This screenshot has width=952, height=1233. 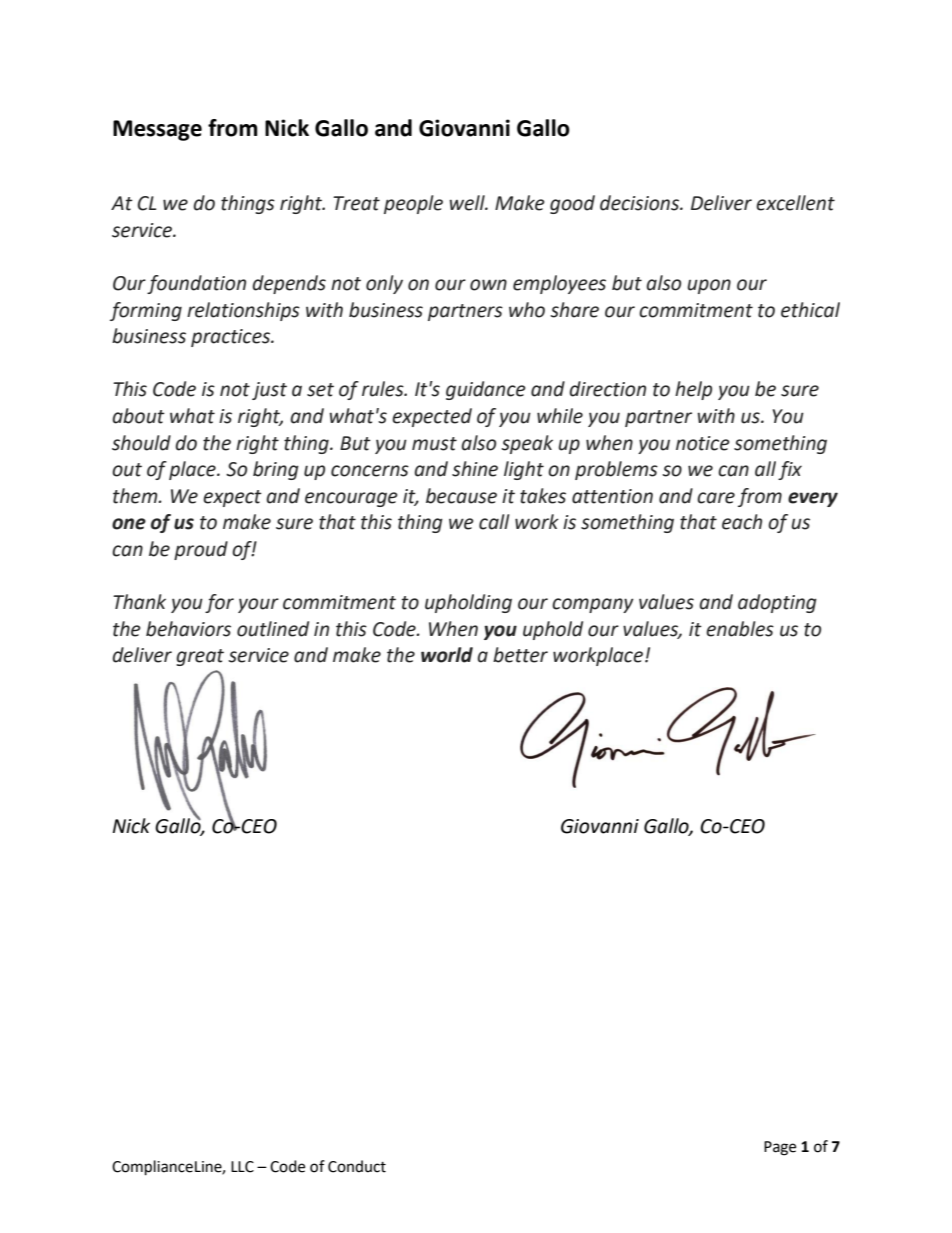 I want to click on Conduct, so click(x=357, y=1166).
